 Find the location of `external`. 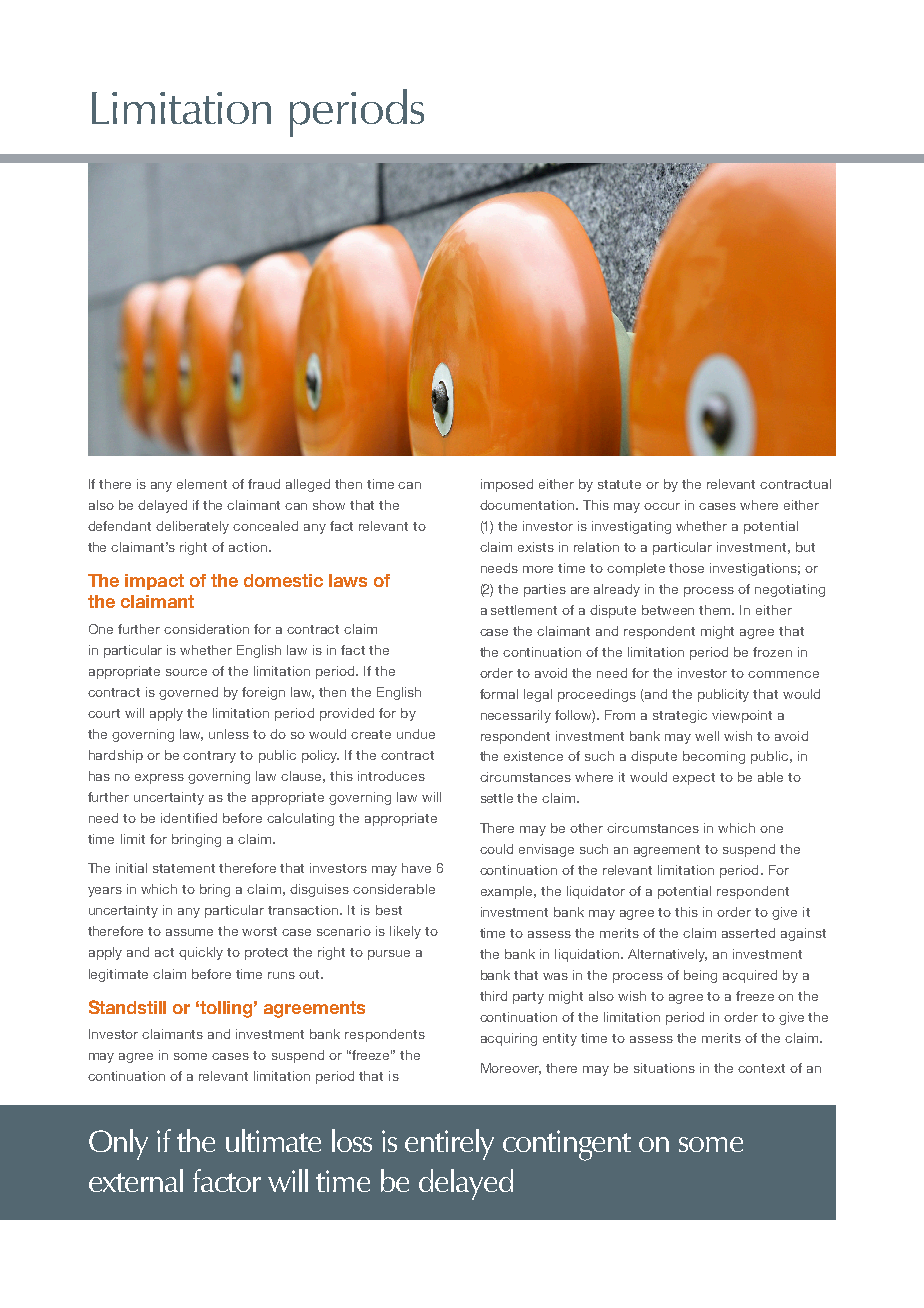

external is located at coordinates (136, 1180).
